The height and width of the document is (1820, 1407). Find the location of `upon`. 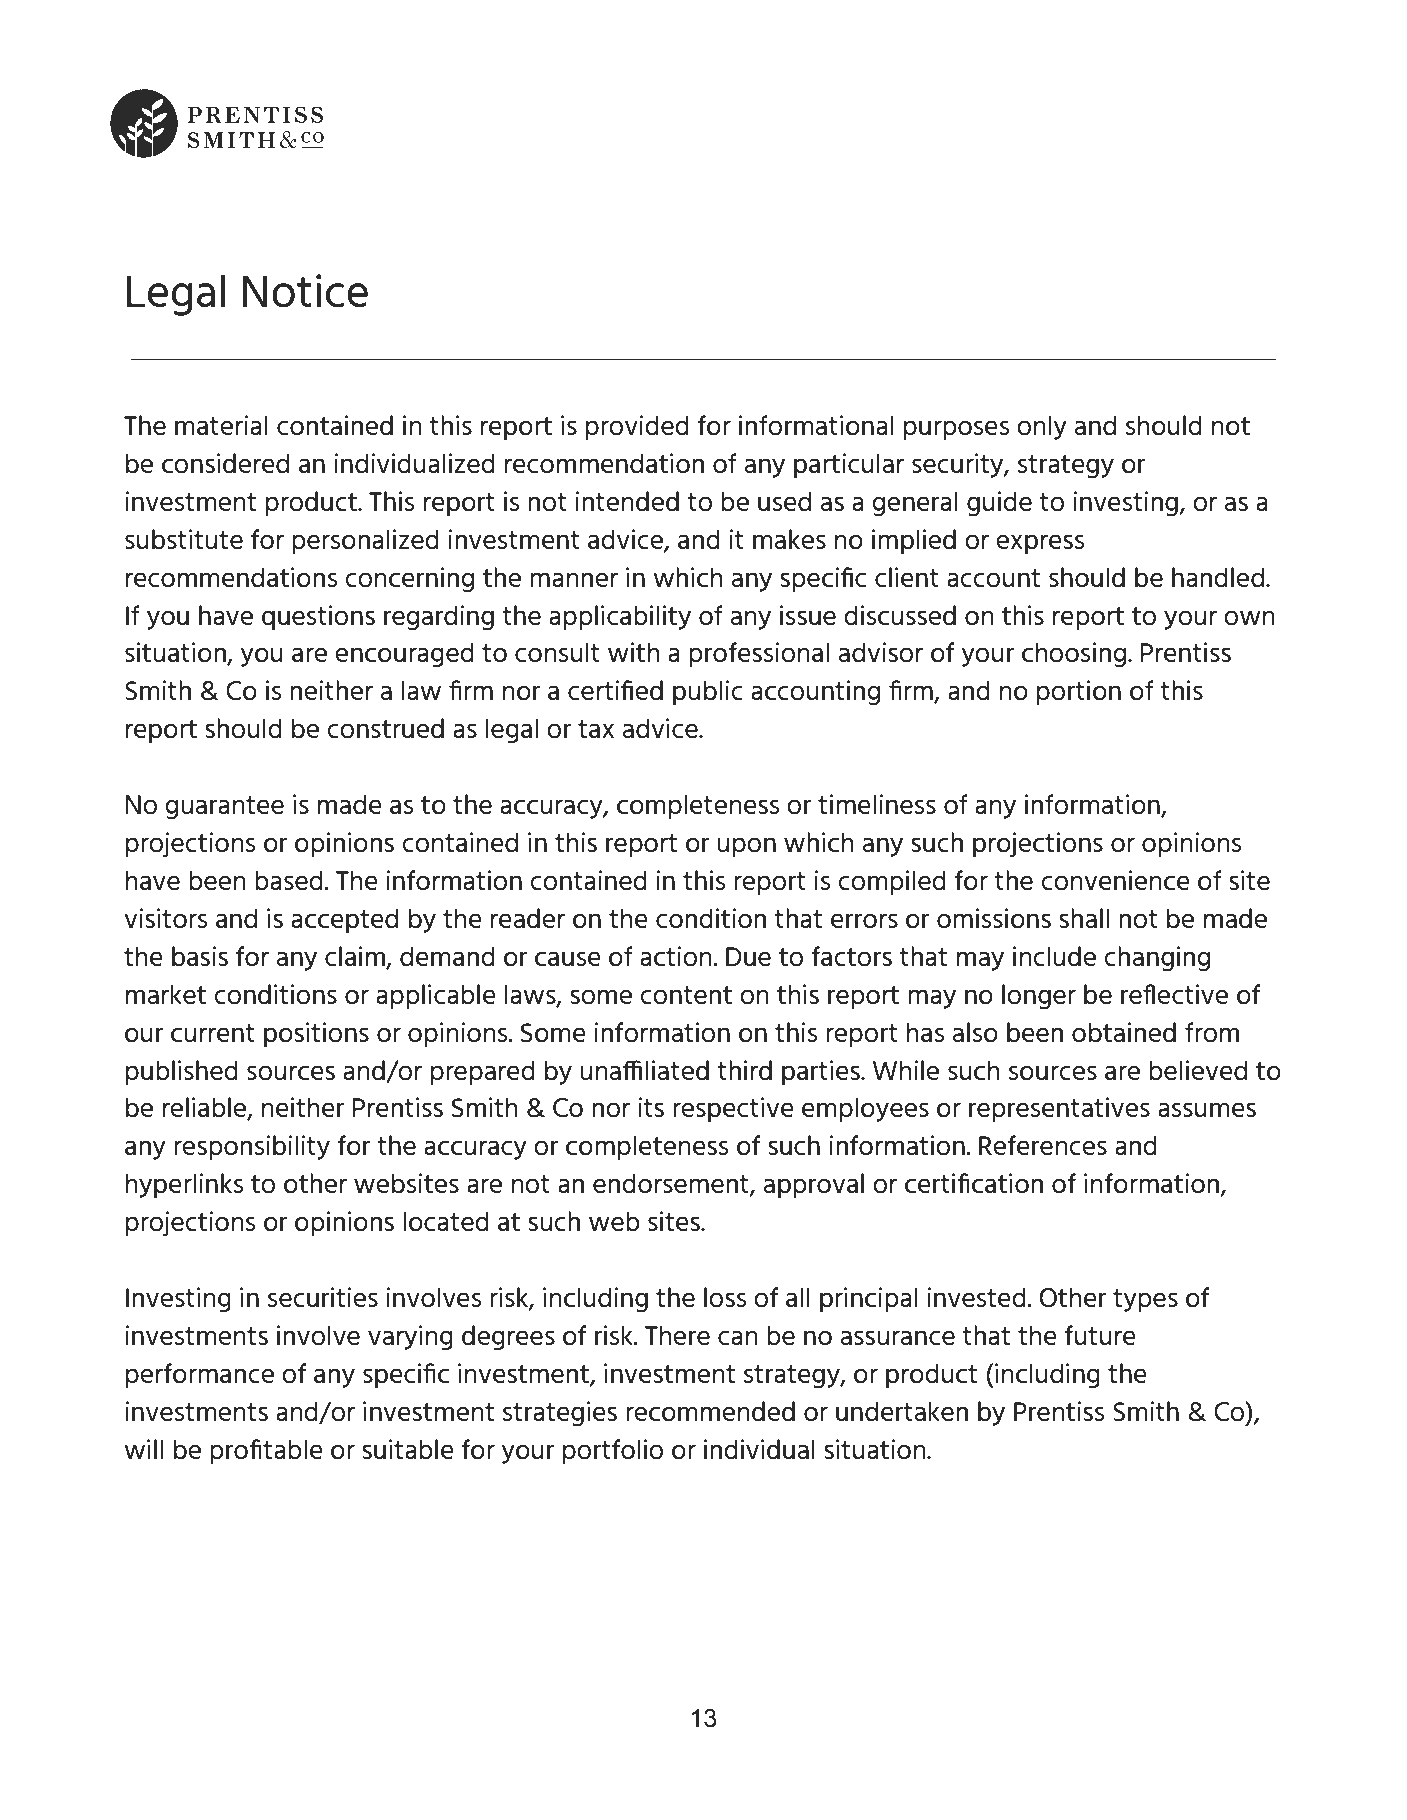

upon is located at coordinates (746, 847).
